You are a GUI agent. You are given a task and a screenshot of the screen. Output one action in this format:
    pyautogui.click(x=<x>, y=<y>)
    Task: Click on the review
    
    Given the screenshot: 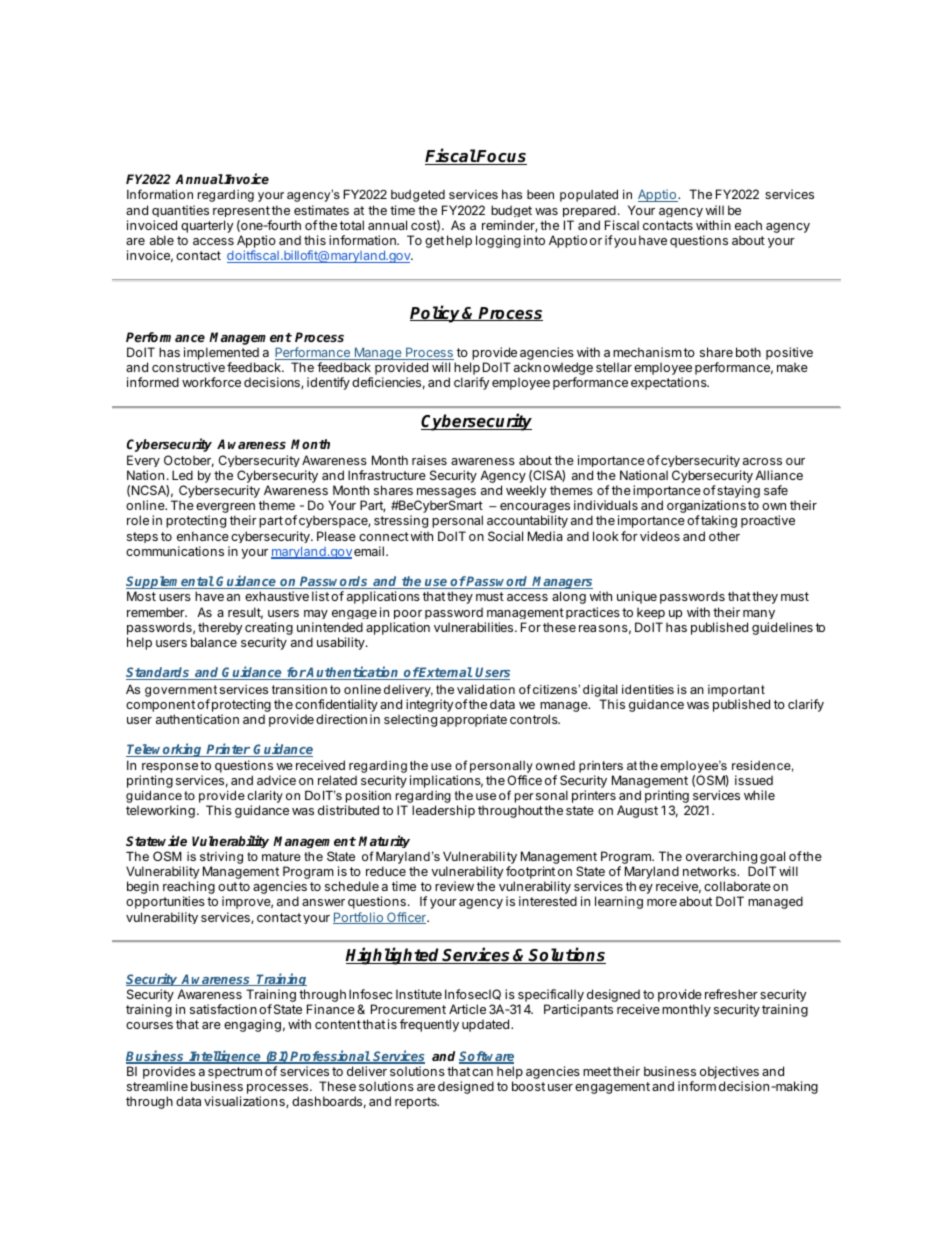 What is the action you would take?
    pyautogui.click(x=454, y=886)
